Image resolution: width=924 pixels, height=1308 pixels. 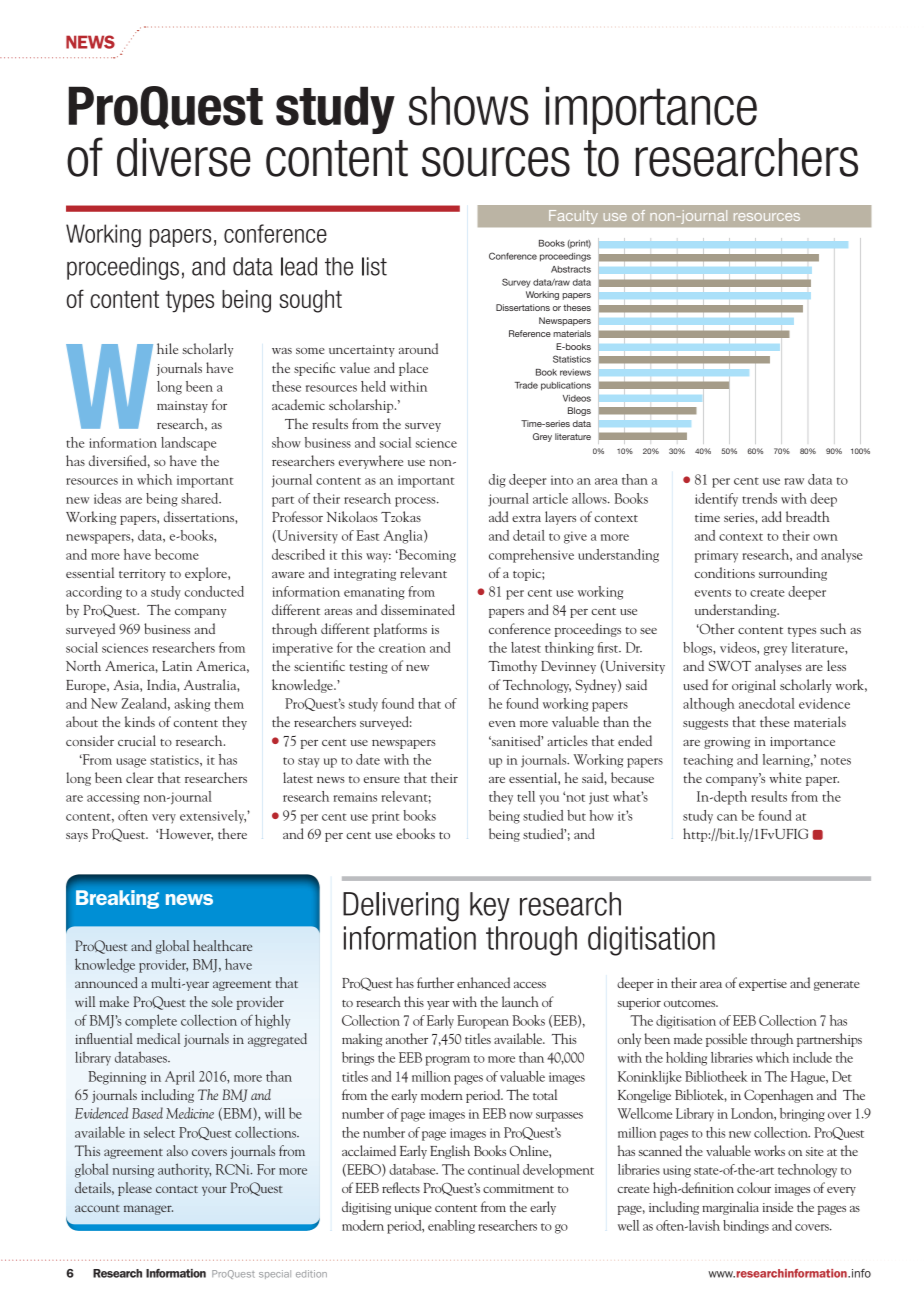 I want to click on primary, so click(x=716, y=556).
